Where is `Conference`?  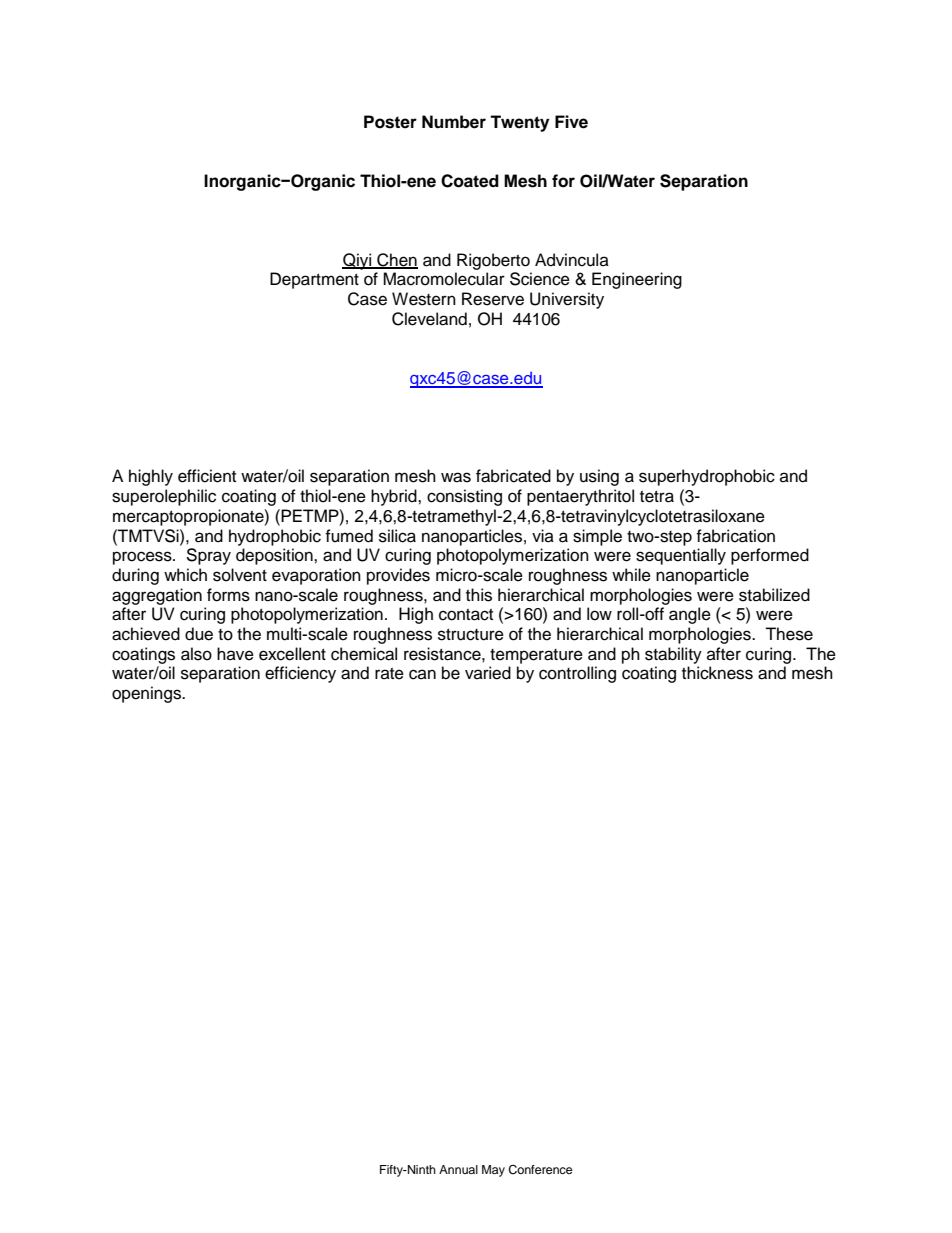 Conference is located at coordinates (540, 1170).
